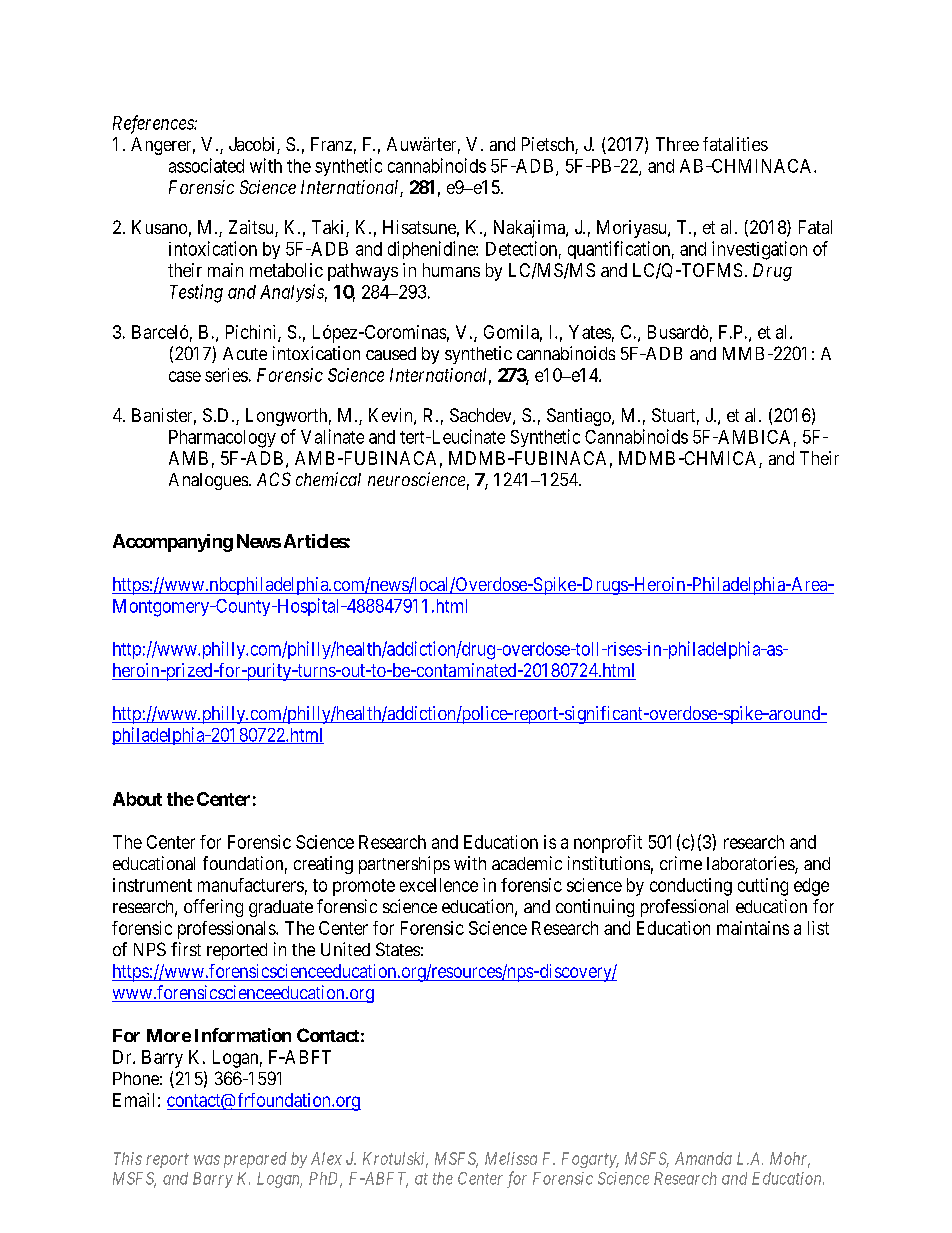 The height and width of the image is (1233, 952). I want to click on was, so click(207, 1160).
